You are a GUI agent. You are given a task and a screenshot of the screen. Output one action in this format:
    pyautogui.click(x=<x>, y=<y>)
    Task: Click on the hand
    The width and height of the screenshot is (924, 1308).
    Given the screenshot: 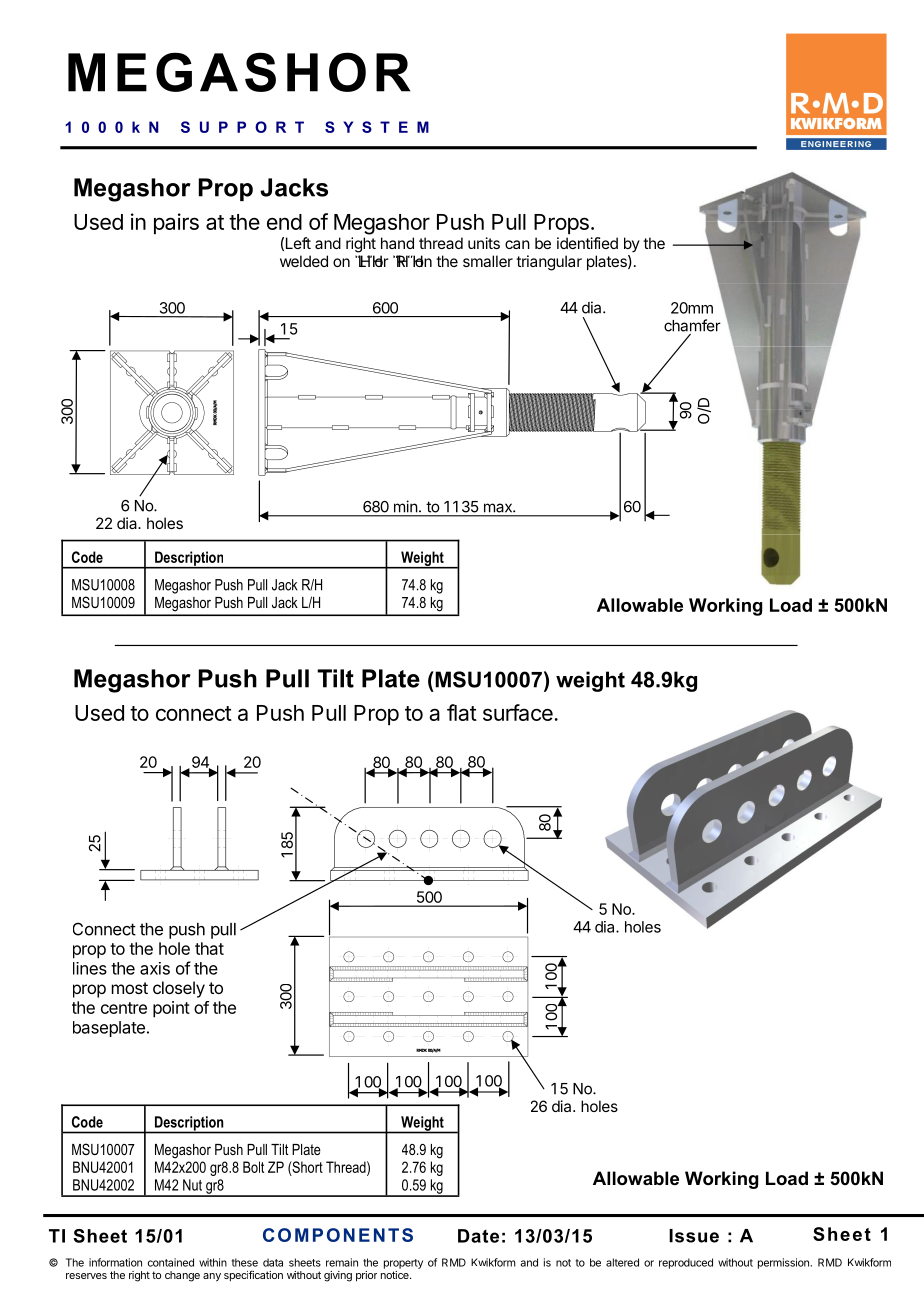 What is the action you would take?
    pyautogui.click(x=397, y=243)
